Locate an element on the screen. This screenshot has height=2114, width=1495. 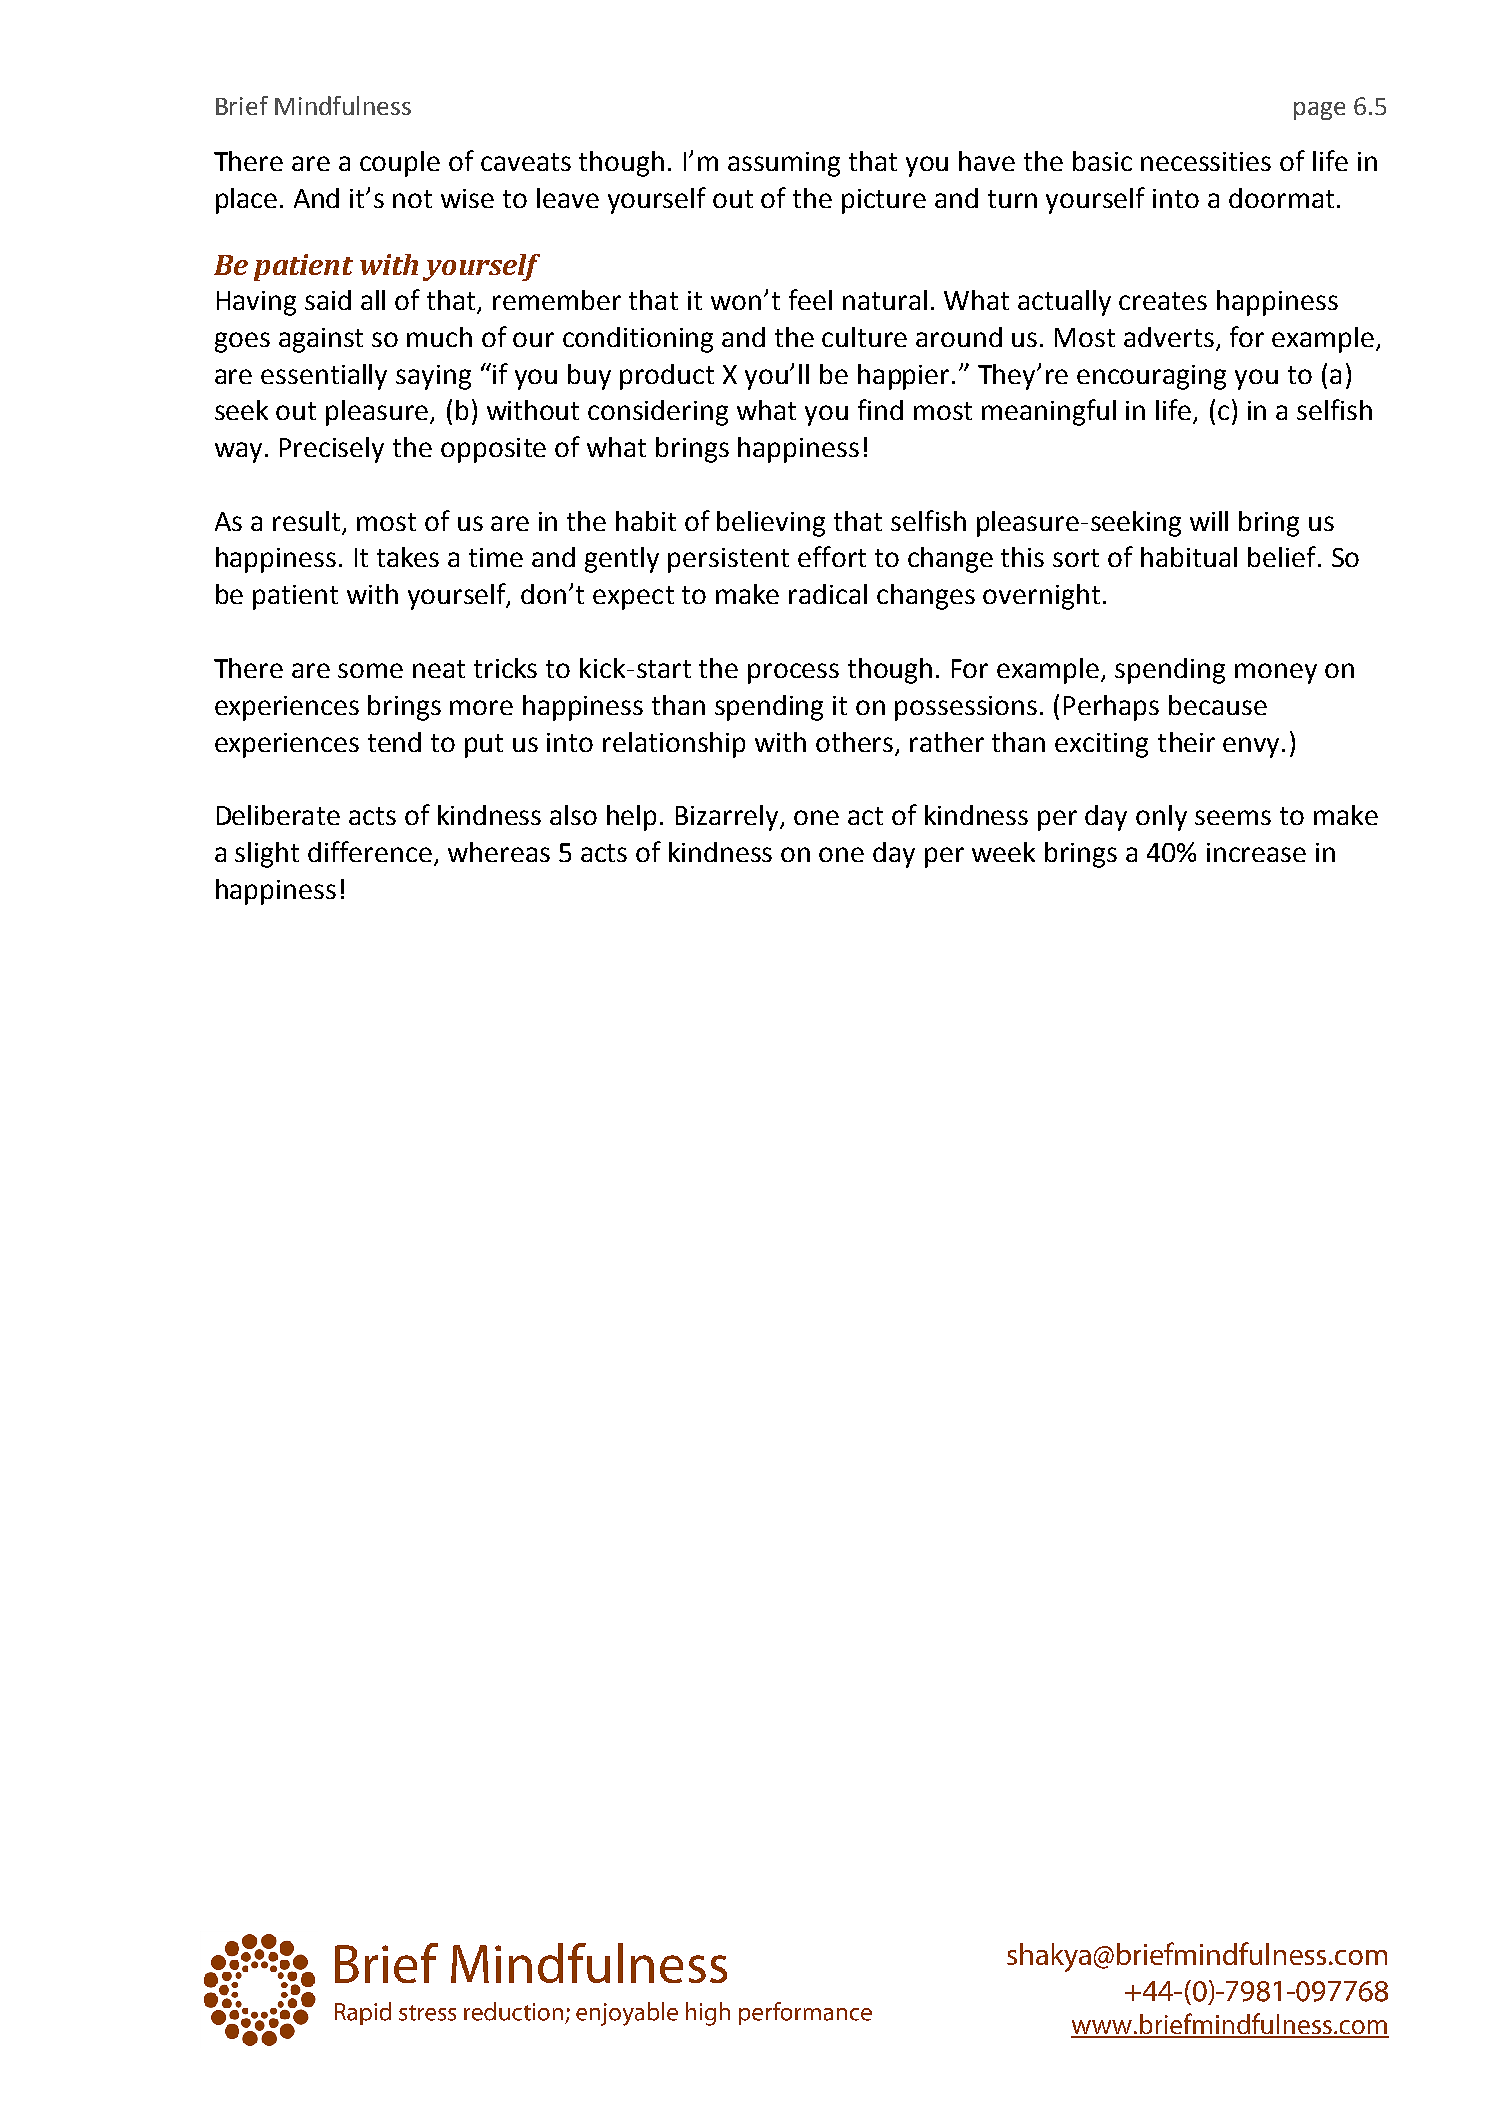
necessities is located at coordinates (1206, 161).
